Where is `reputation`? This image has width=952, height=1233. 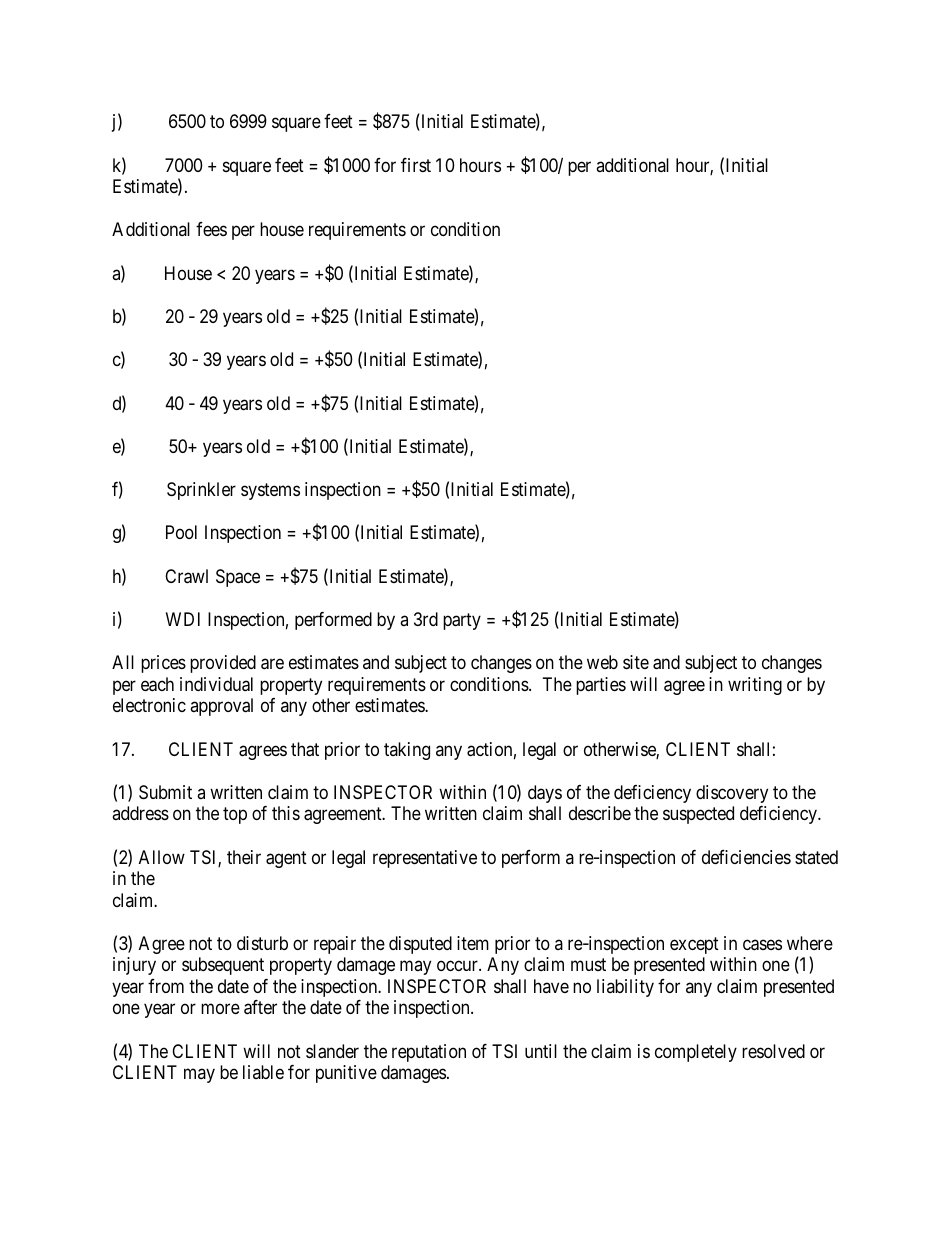 reputation is located at coordinates (429, 1053).
